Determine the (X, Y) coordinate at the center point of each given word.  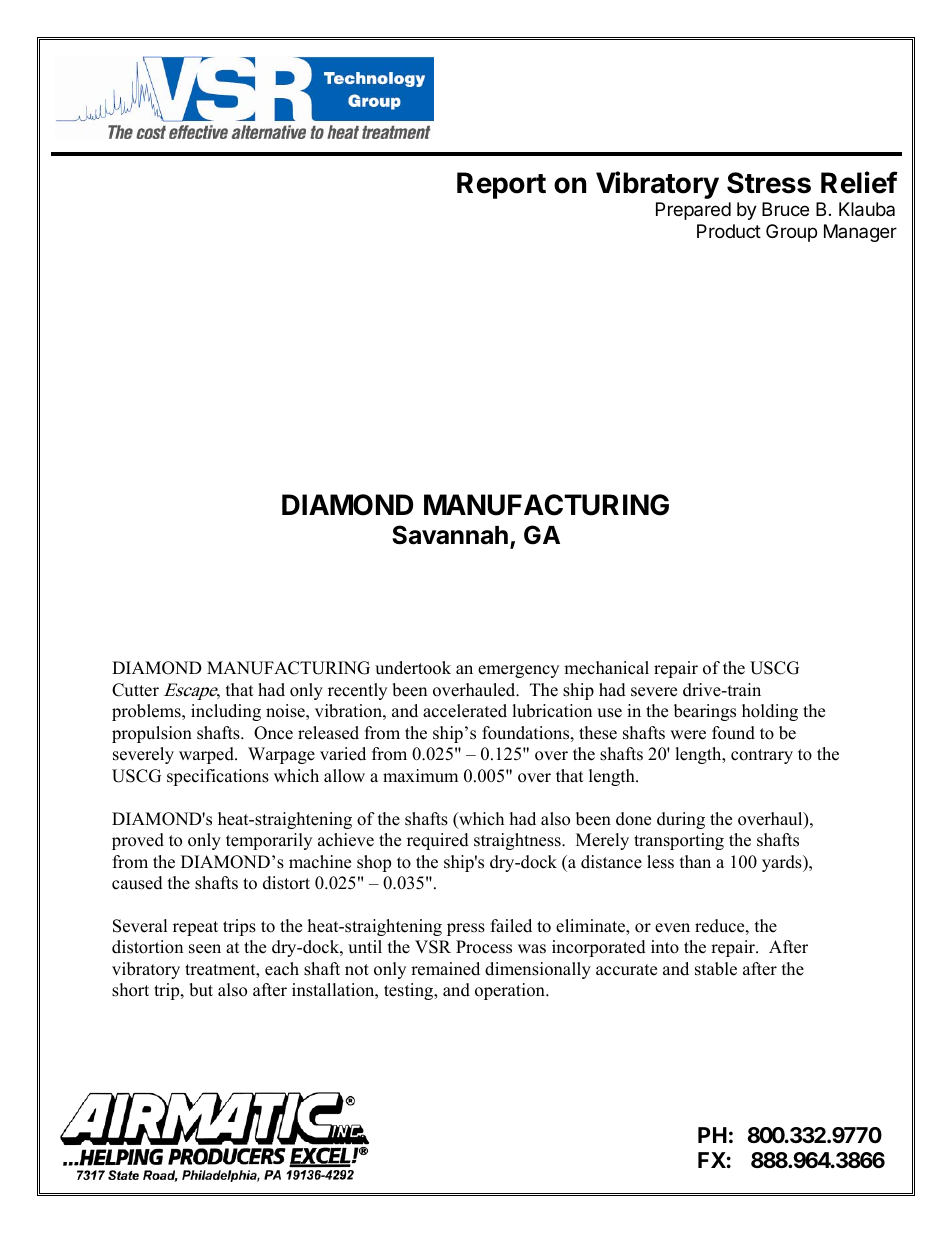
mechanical (606, 668)
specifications (218, 777)
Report (501, 185)
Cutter (135, 690)
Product (729, 231)
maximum (420, 776)
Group (791, 233)
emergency (518, 671)
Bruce (785, 209)
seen (205, 949)
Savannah (450, 535)
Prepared (693, 211)
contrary (762, 756)
